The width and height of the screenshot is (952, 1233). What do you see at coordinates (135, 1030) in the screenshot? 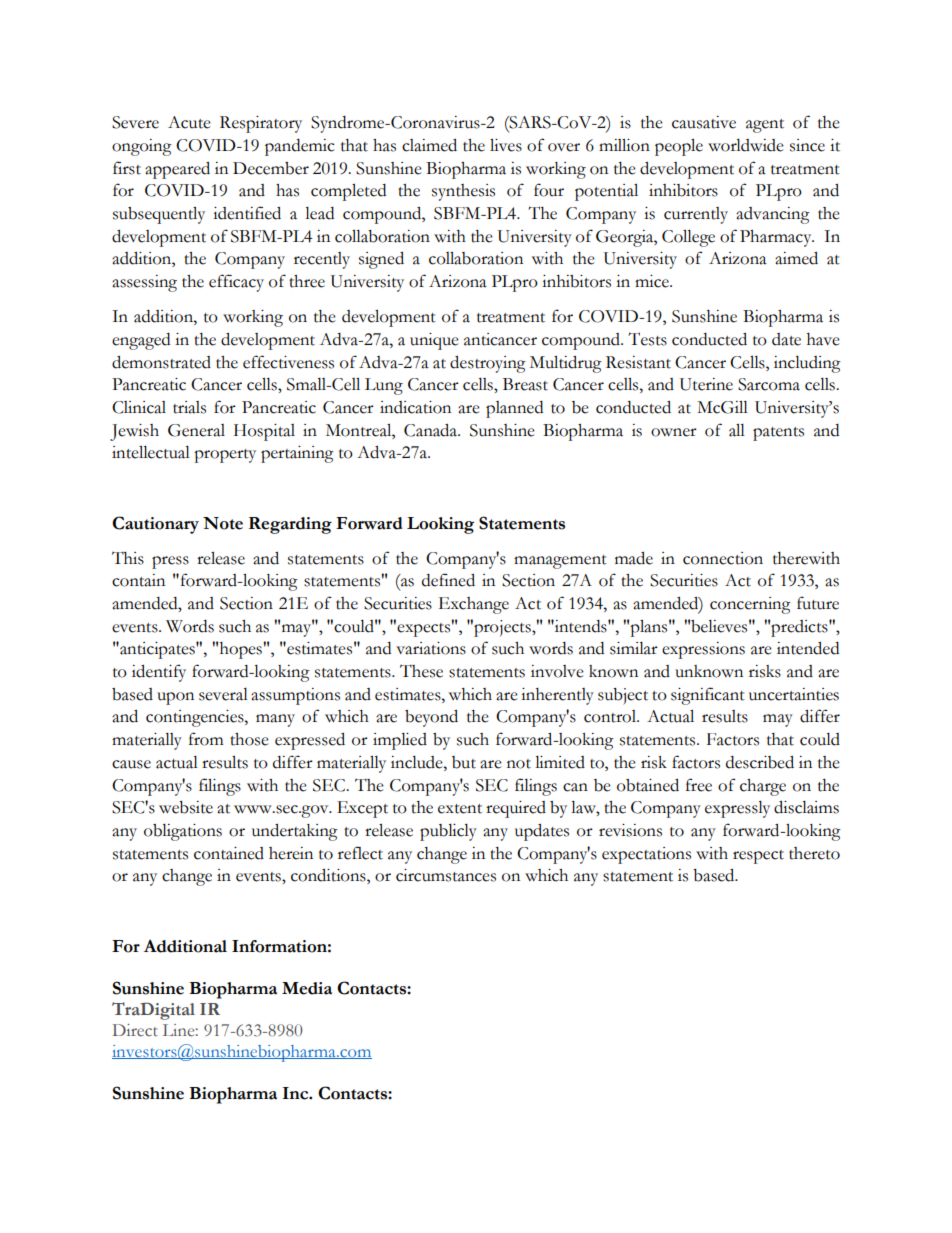
I see `Direct` at bounding box center [135, 1030].
